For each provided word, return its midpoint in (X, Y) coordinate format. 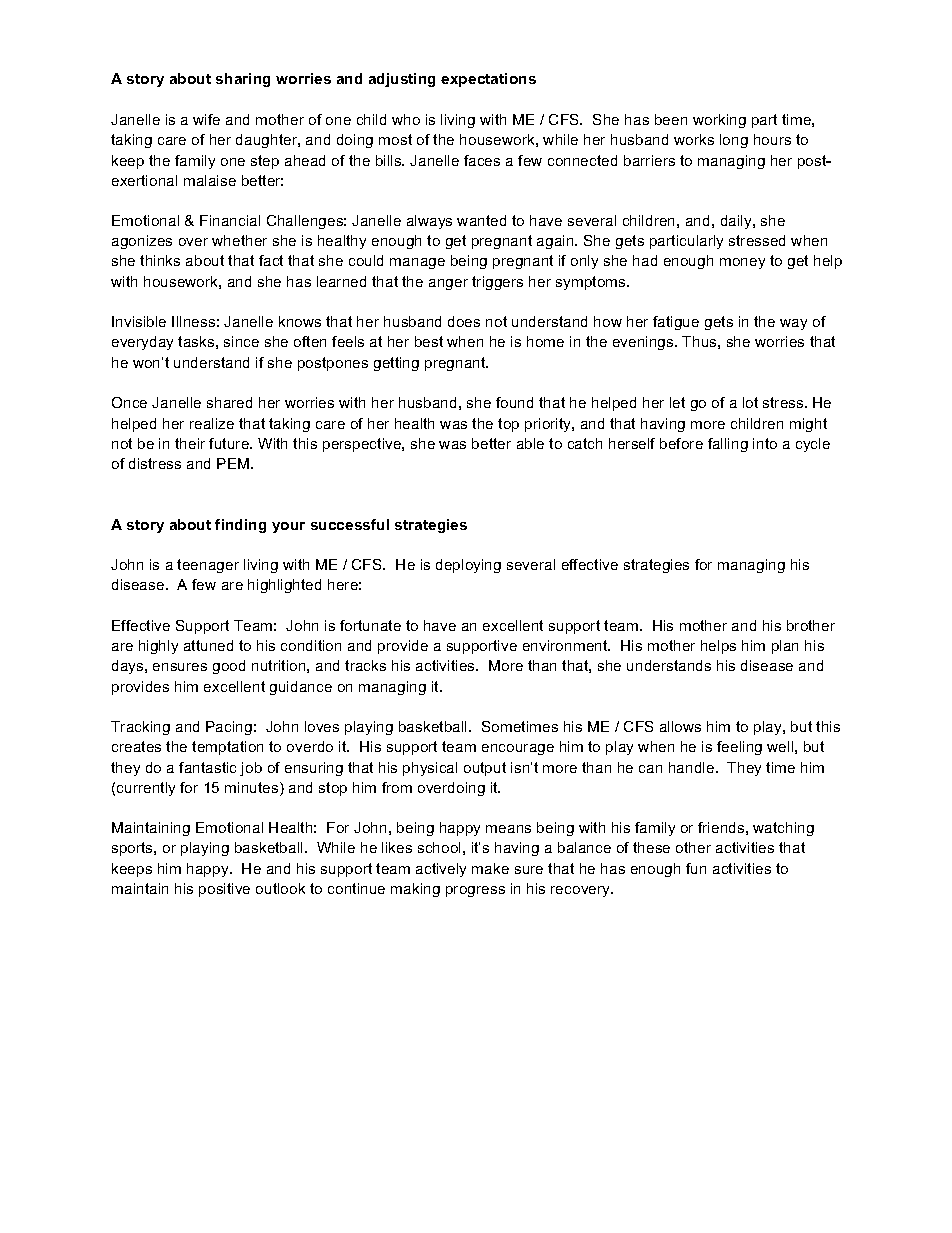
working (719, 121)
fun (696, 868)
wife (206, 119)
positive (224, 890)
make (490, 868)
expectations (488, 80)
